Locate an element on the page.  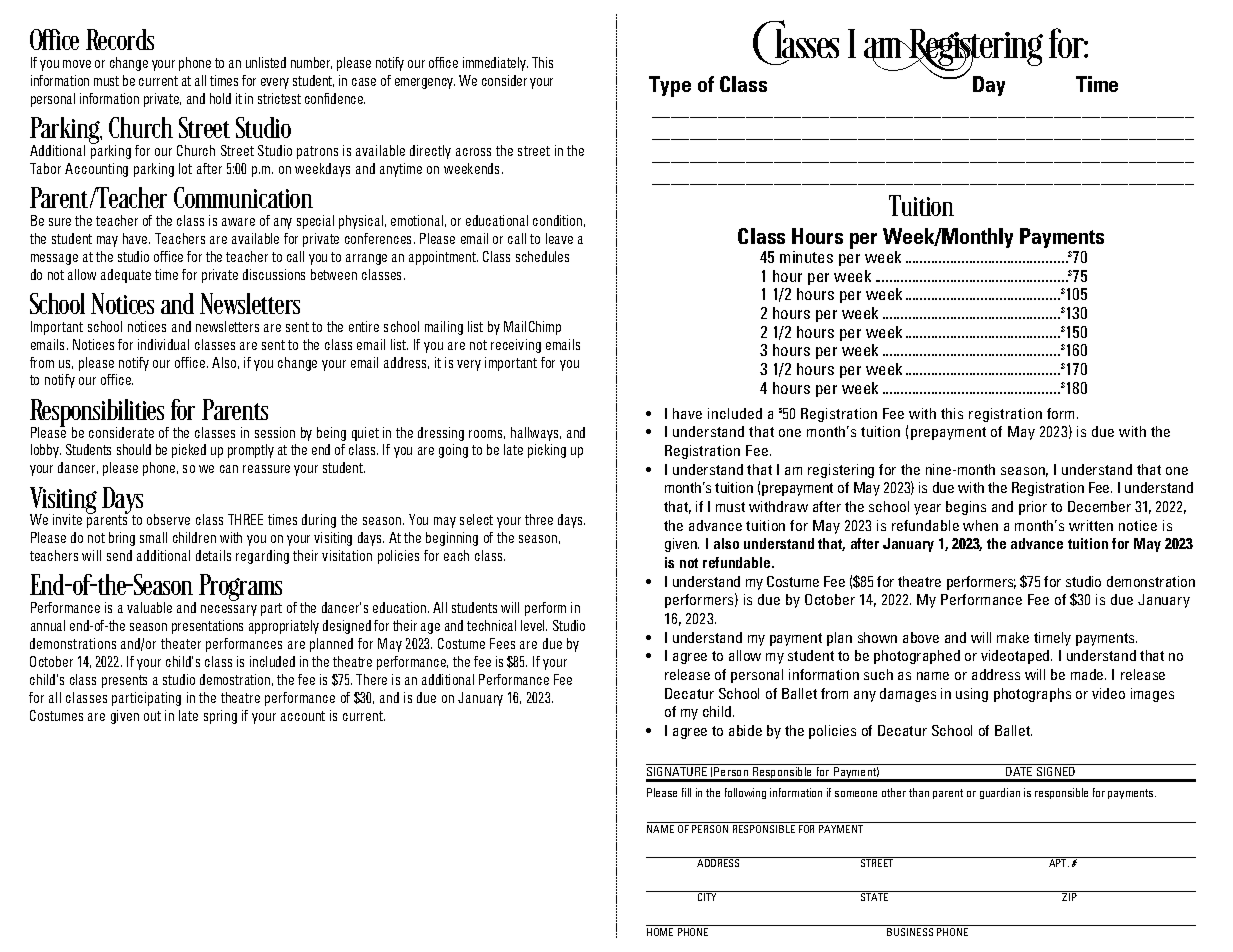
receiving is located at coordinates (516, 346).
